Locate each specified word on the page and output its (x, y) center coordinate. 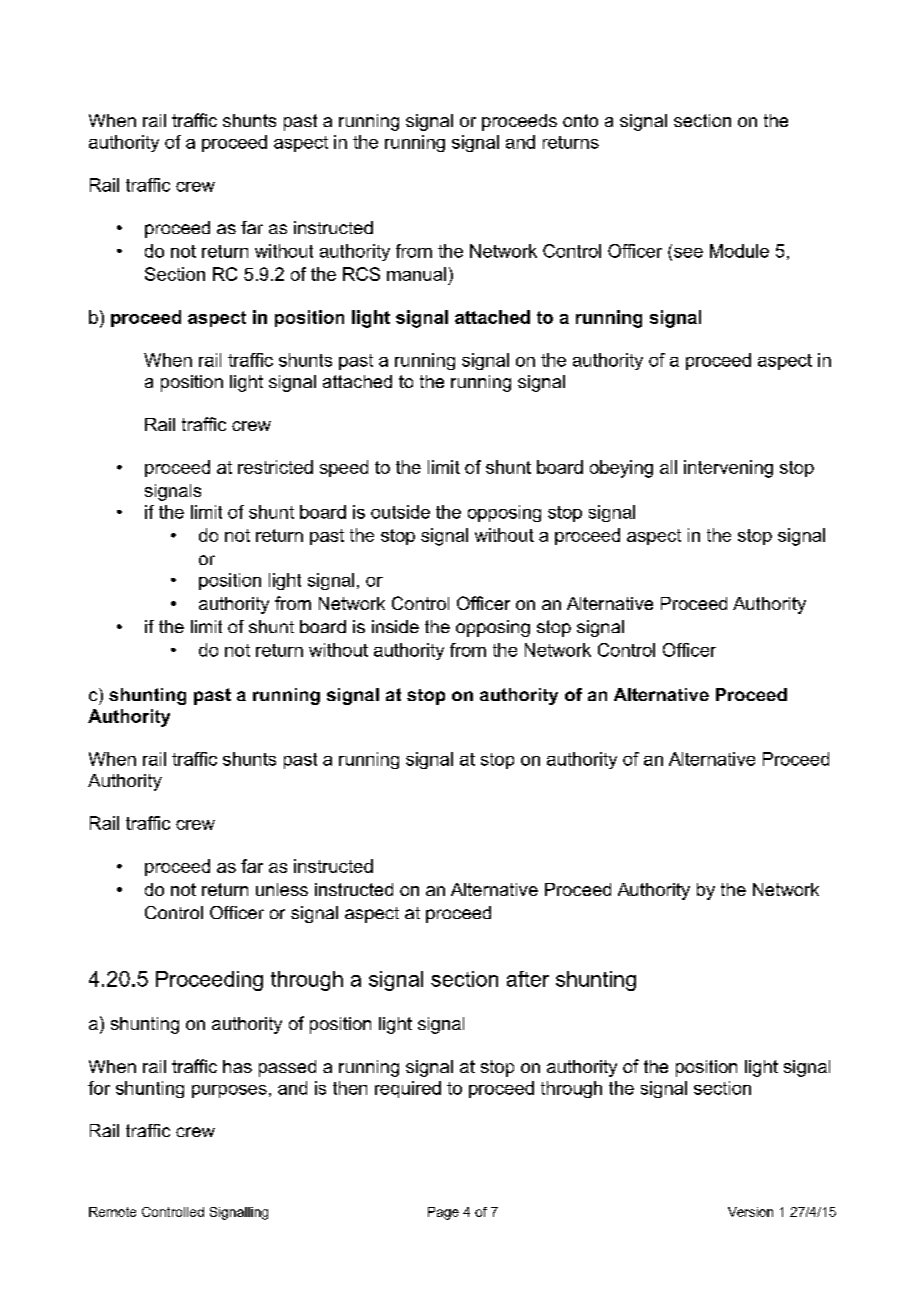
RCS (361, 274)
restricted (275, 467)
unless (282, 889)
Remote (112, 1212)
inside (395, 626)
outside (400, 512)
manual (416, 274)
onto (580, 120)
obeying (621, 469)
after (528, 979)
